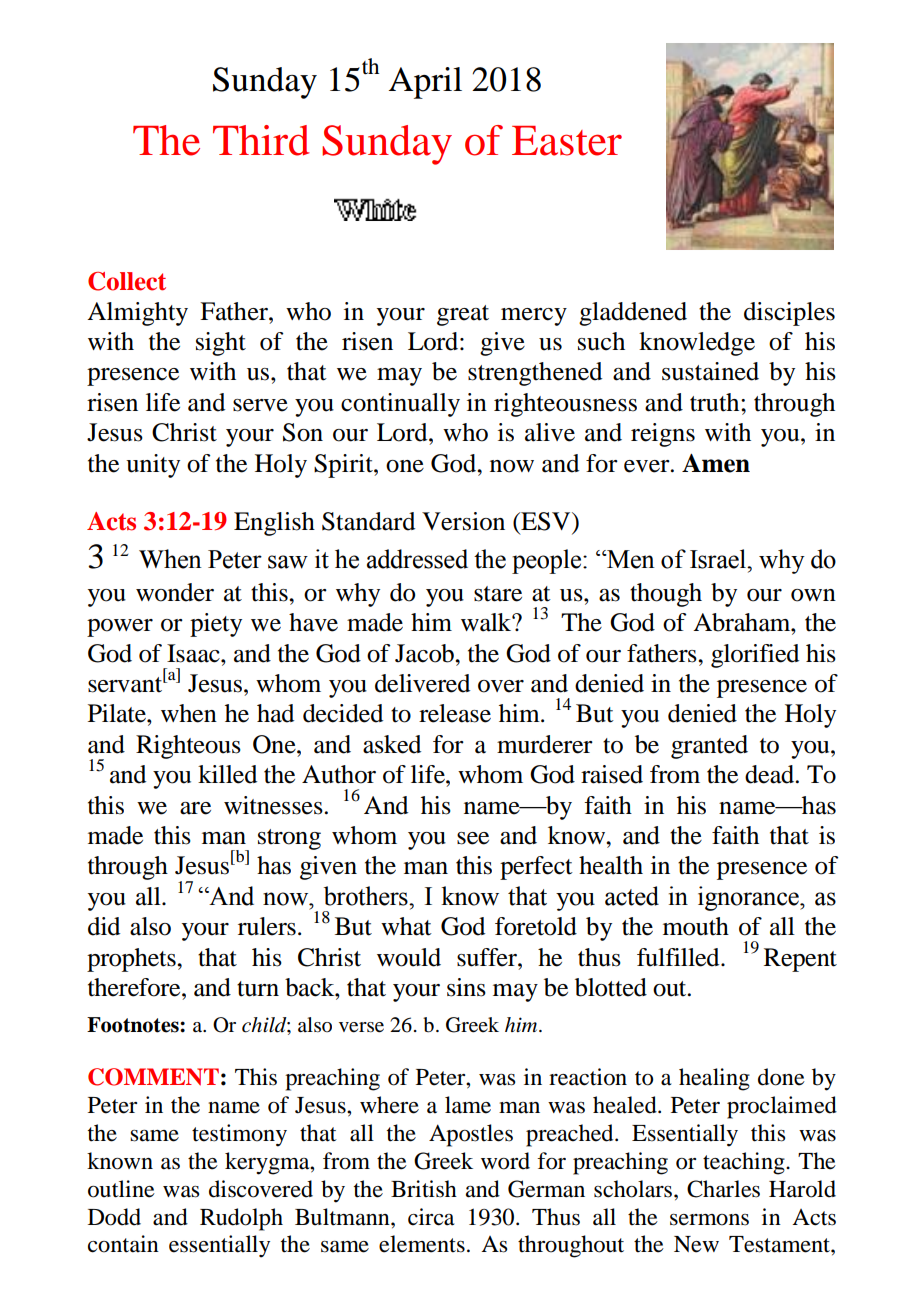 Image resolution: width=924 pixels, height=1311 pixels. What do you see at coordinates (749, 898) in the document?
I see `ignorance` at bounding box center [749, 898].
